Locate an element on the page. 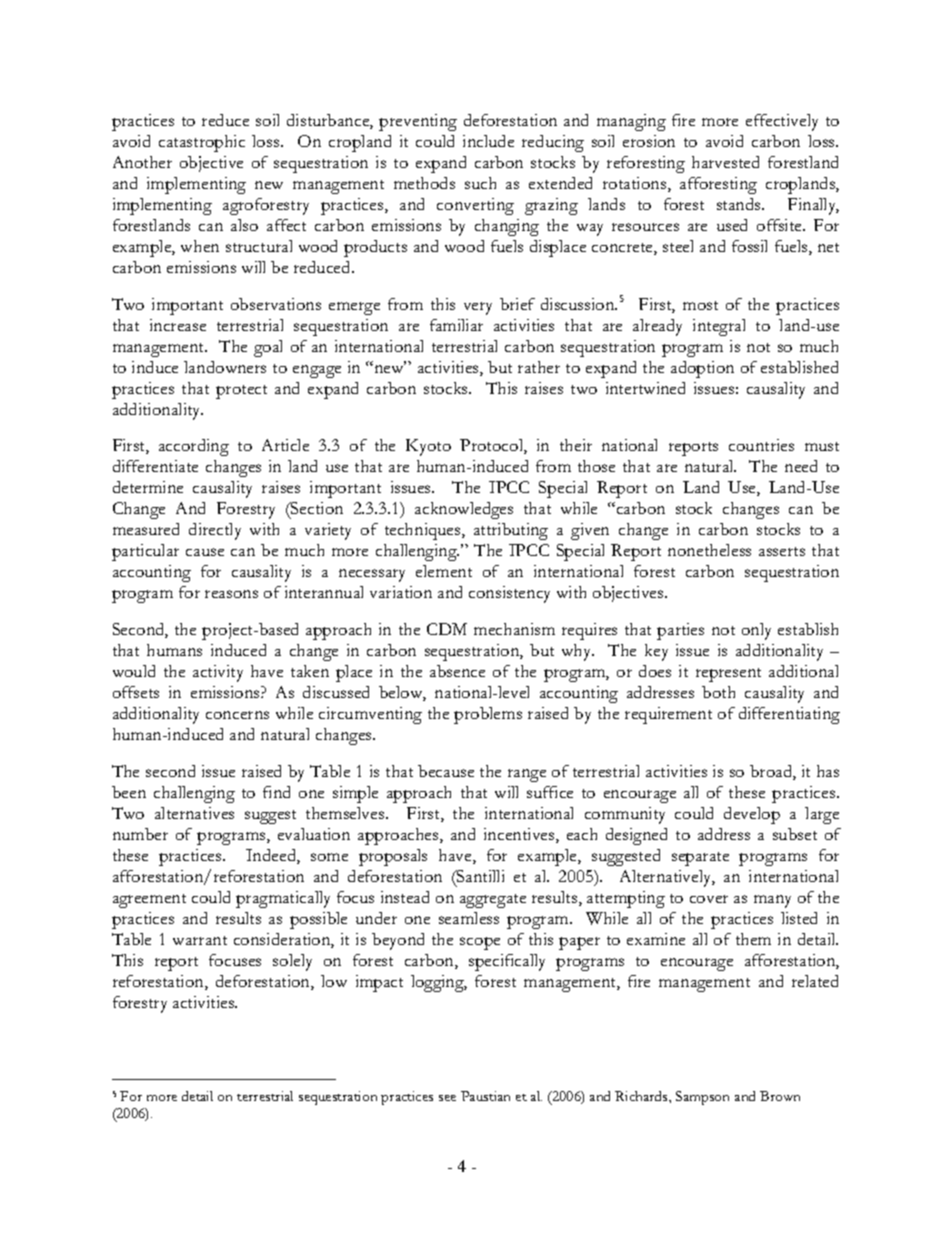  harvested is located at coordinates (725, 162).
